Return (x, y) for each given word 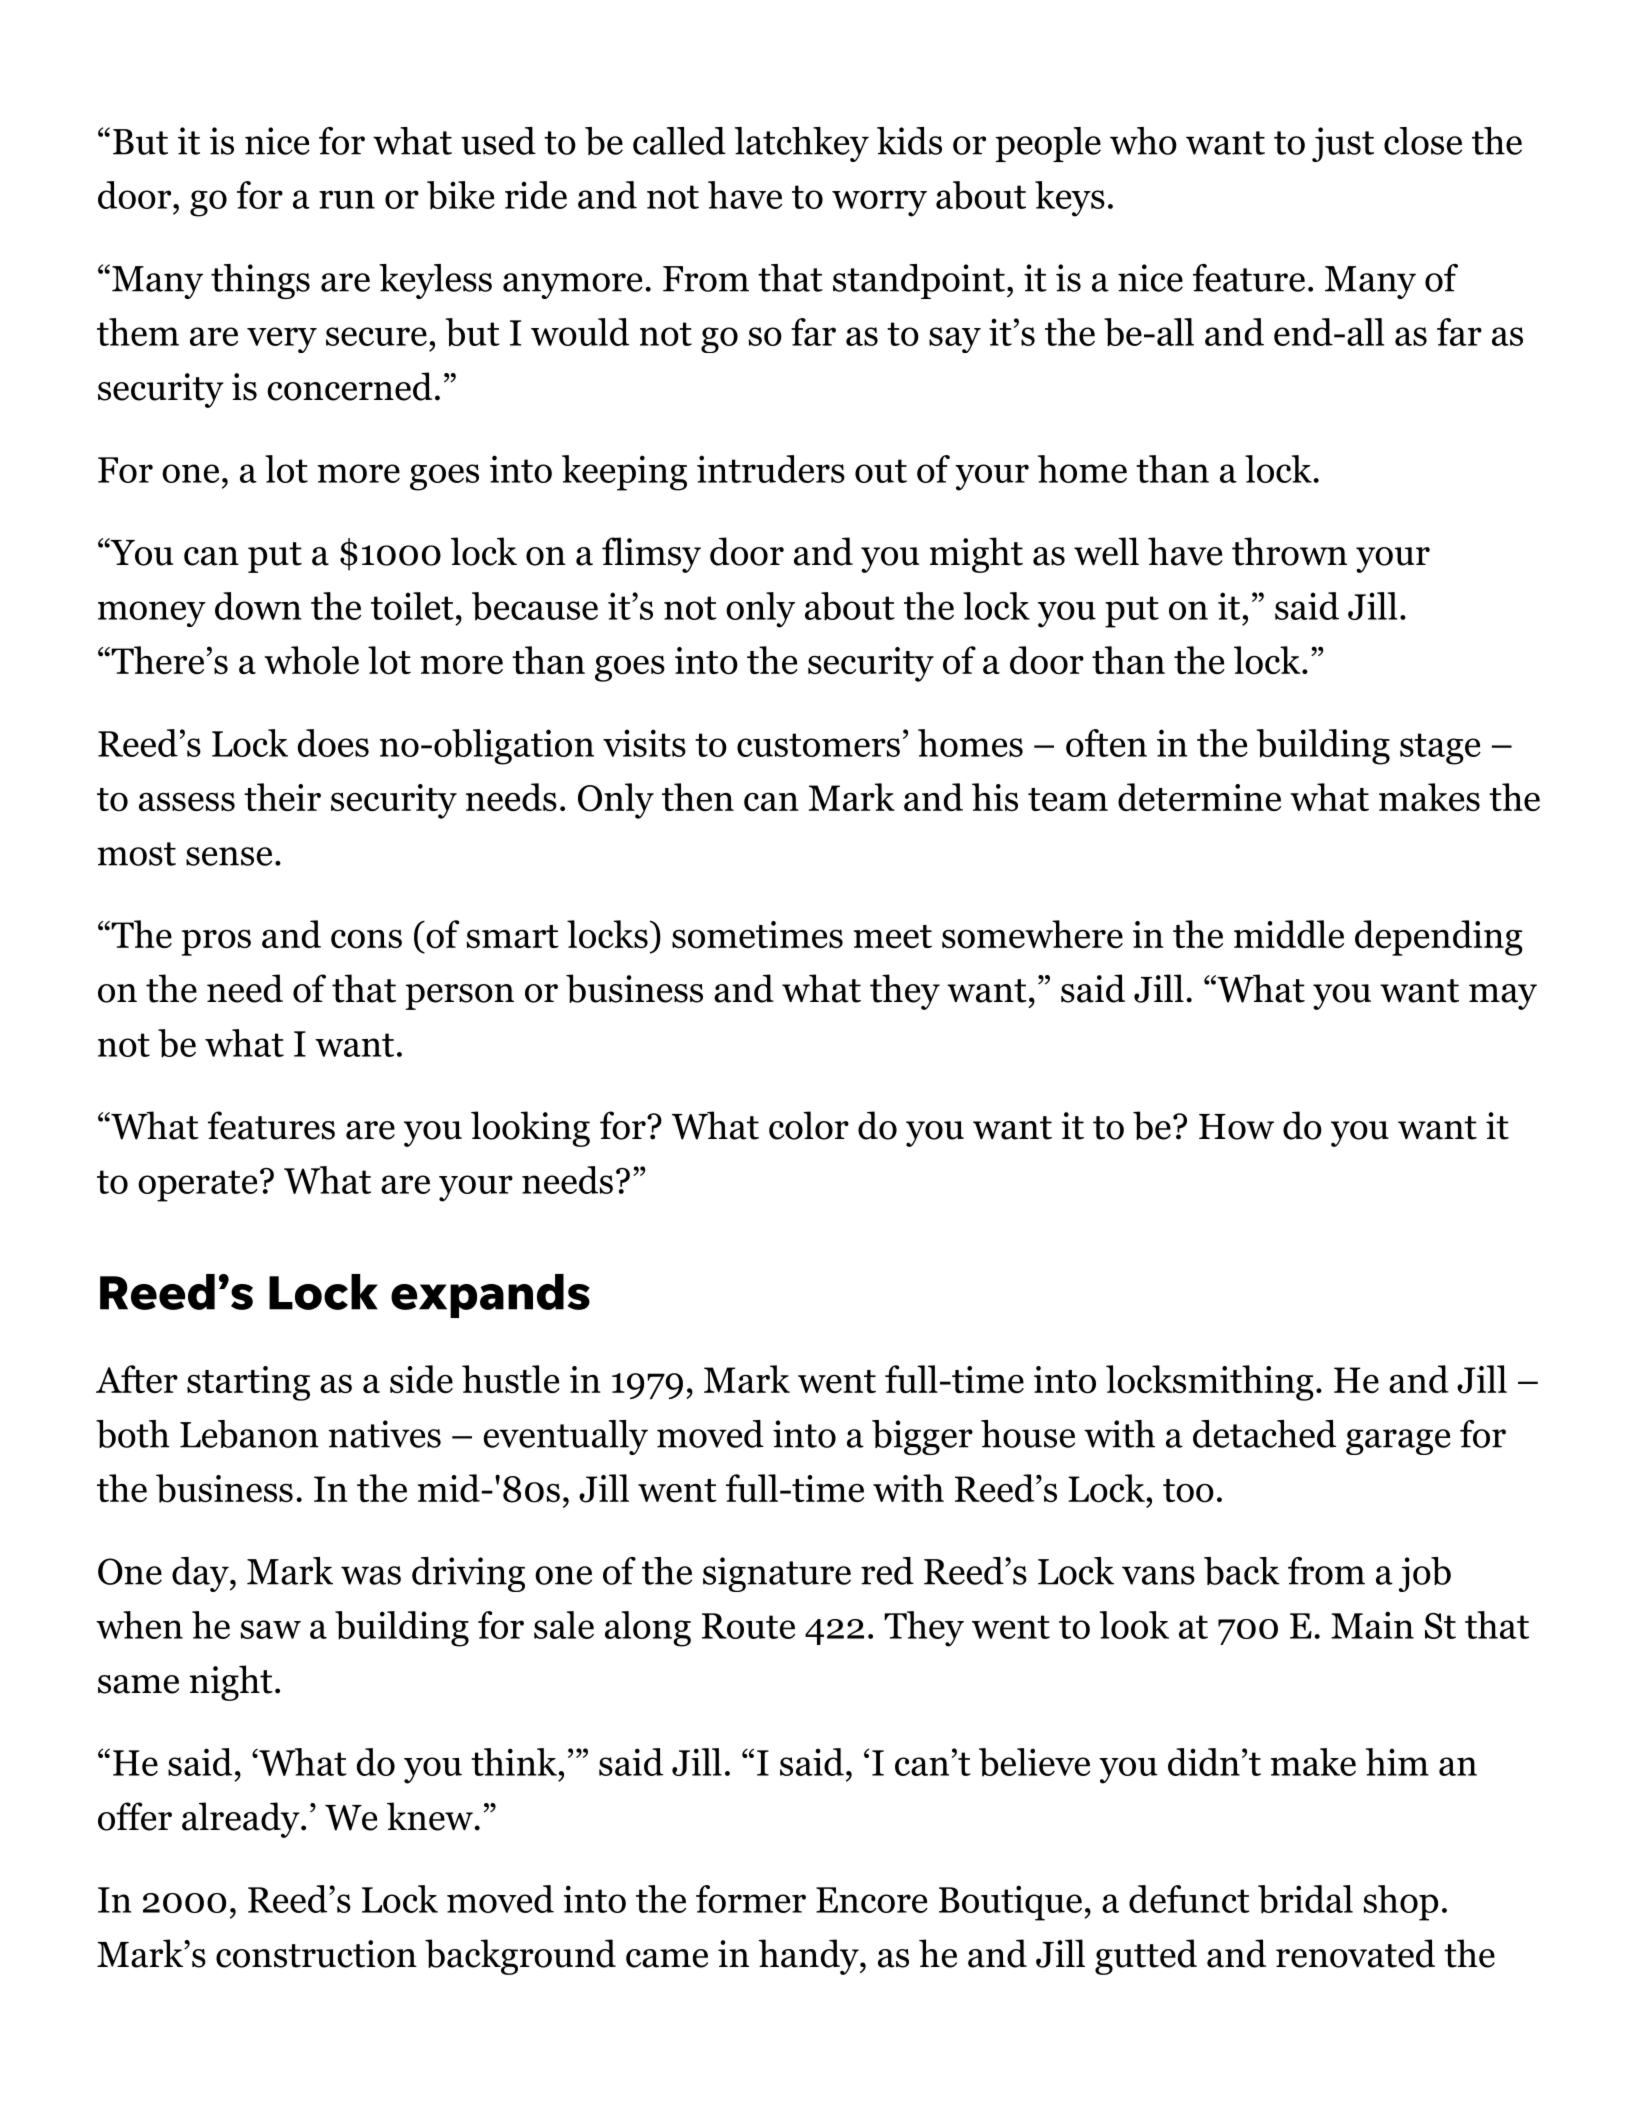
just (1343, 144)
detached (1264, 1434)
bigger (922, 1437)
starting (248, 1383)
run (347, 199)
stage (1440, 749)
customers (818, 745)
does (333, 743)
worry (879, 203)
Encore (872, 1900)
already (242, 1820)
